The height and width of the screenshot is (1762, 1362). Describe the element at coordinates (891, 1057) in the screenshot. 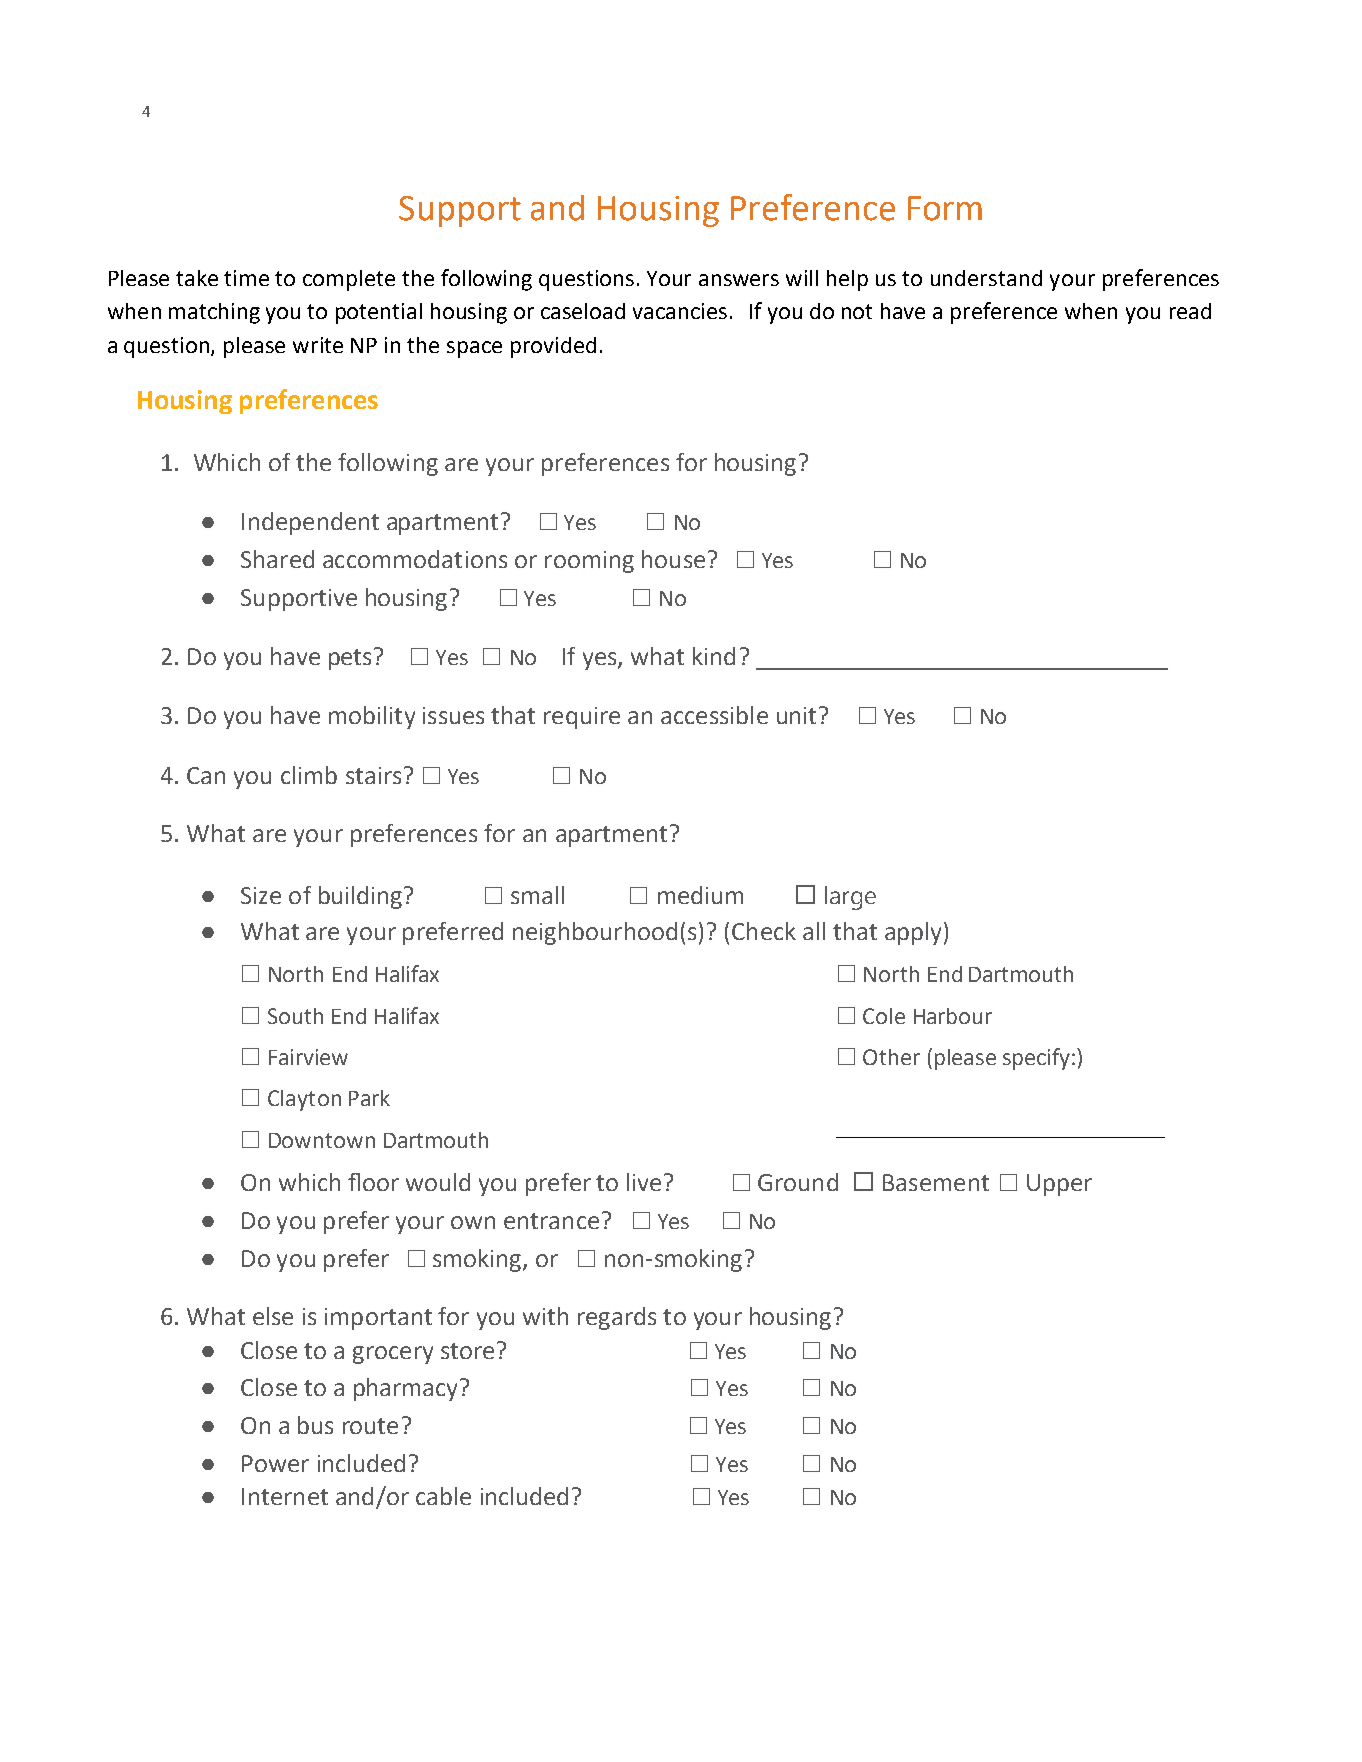

I see `Other` at that location.
